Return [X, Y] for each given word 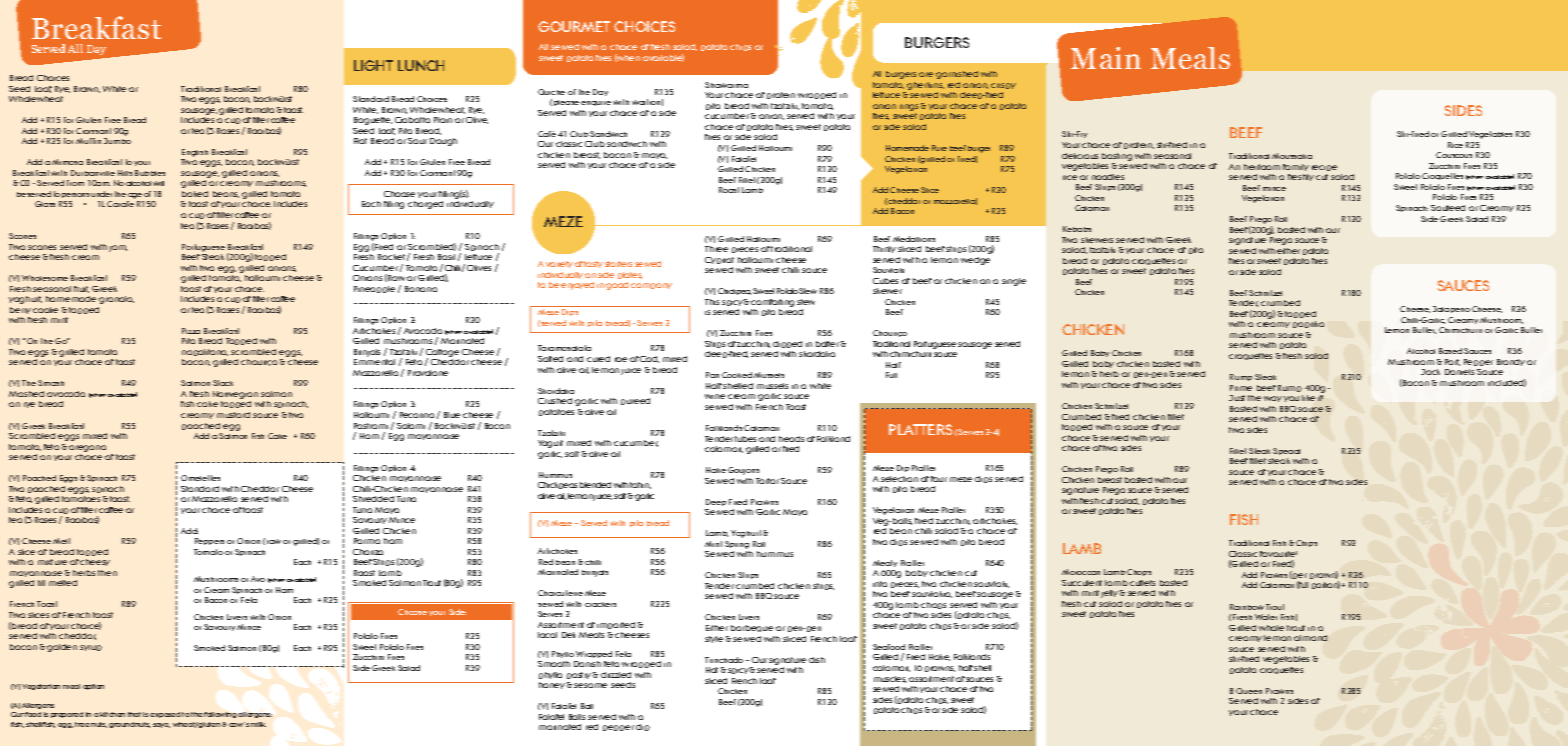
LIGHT [373, 65]
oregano [87, 448]
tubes [745, 439]
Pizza [191, 331]
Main [1106, 58]
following [220, 715]
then [107, 573]
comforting [772, 303]
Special [1286, 451]
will [158, 183]
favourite [1278, 554]
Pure [939, 148]
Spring [737, 545]
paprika [1308, 324]
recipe [1324, 168]
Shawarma [726, 85]
